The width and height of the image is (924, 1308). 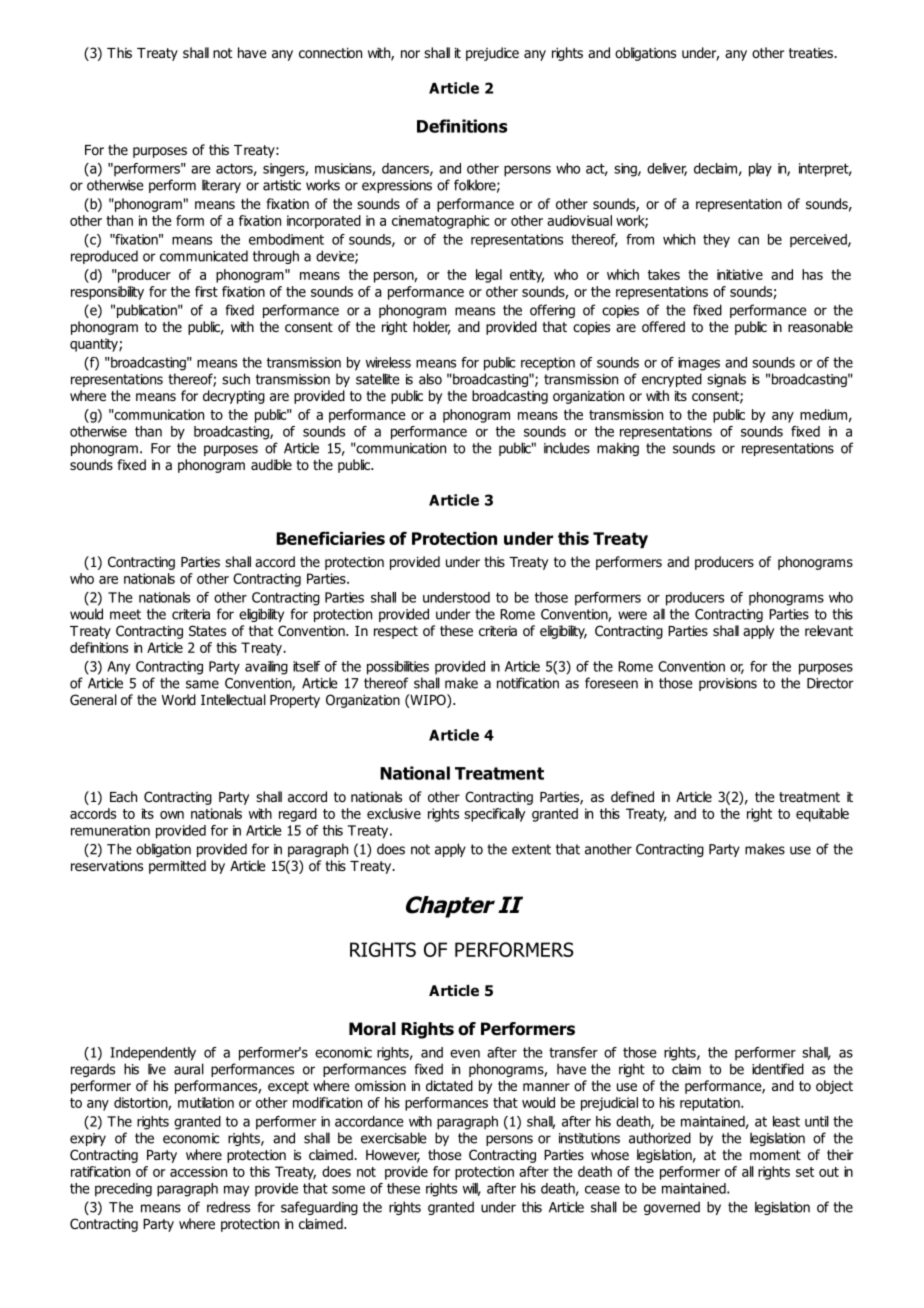 I want to click on States, so click(x=207, y=630).
